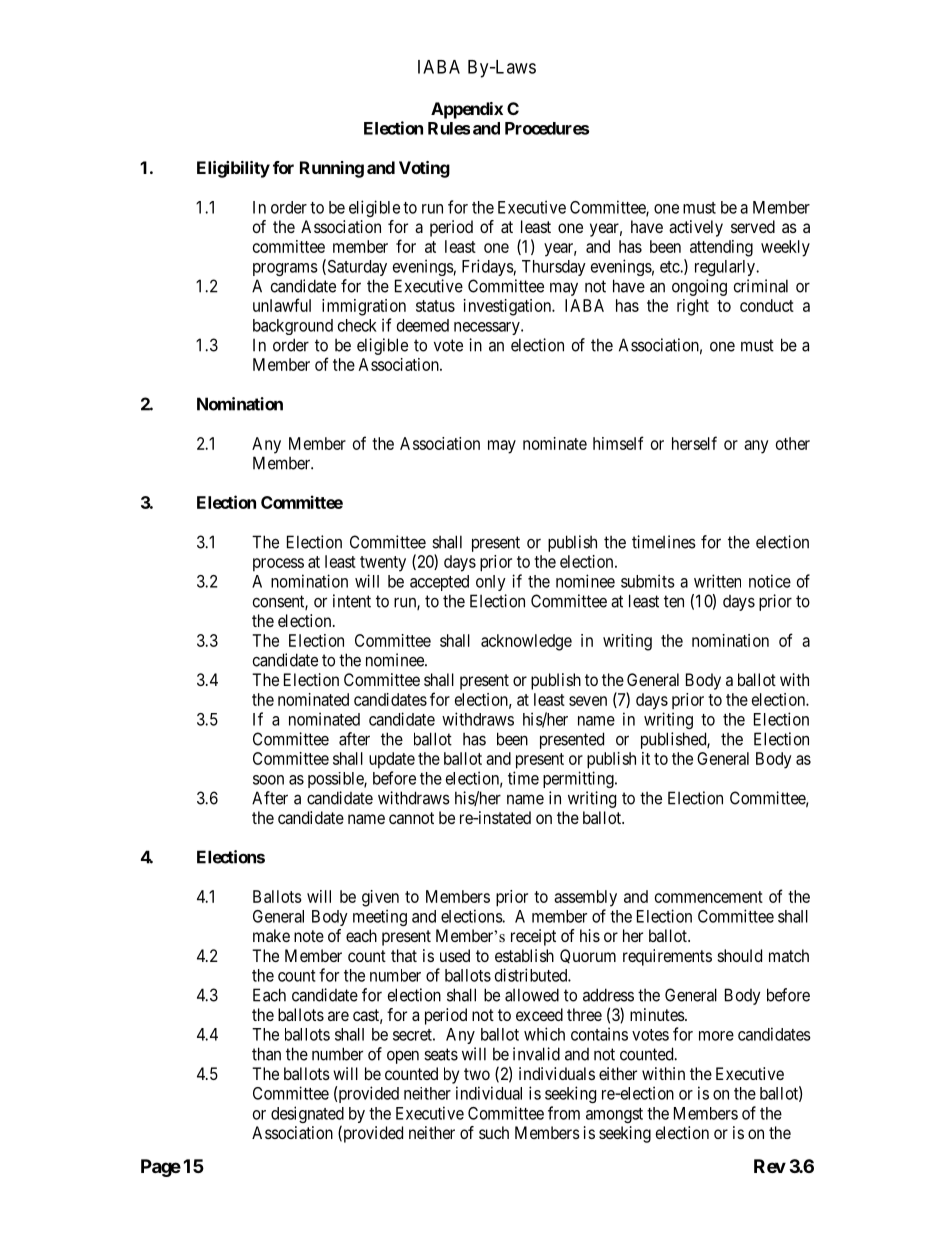 The image size is (952, 1233). What do you see at coordinates (307, 1116) in the screenshot?
I see `designated` at bounding box center [307, 1116].
